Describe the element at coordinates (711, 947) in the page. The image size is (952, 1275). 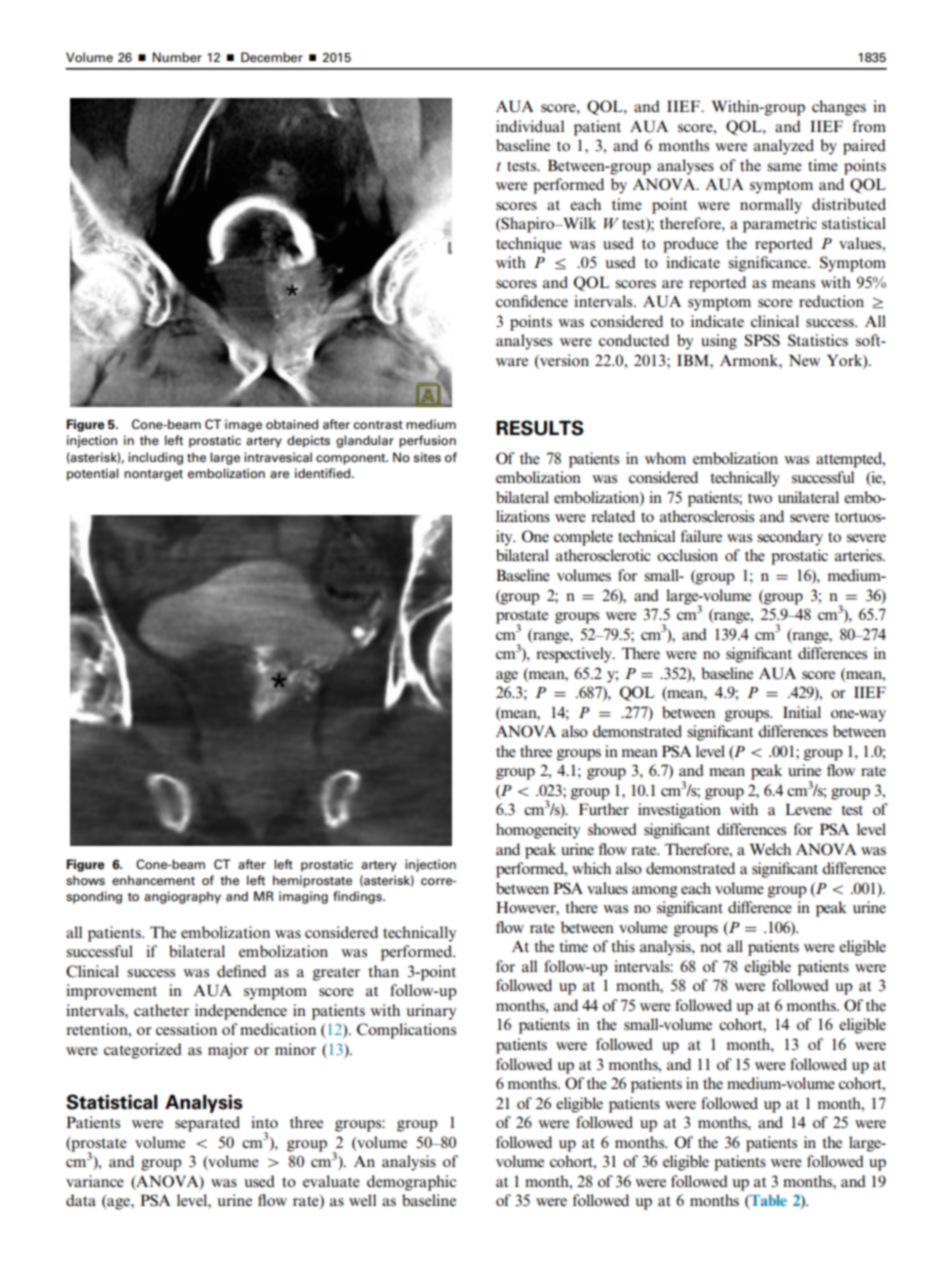
I see `not` at that location.
